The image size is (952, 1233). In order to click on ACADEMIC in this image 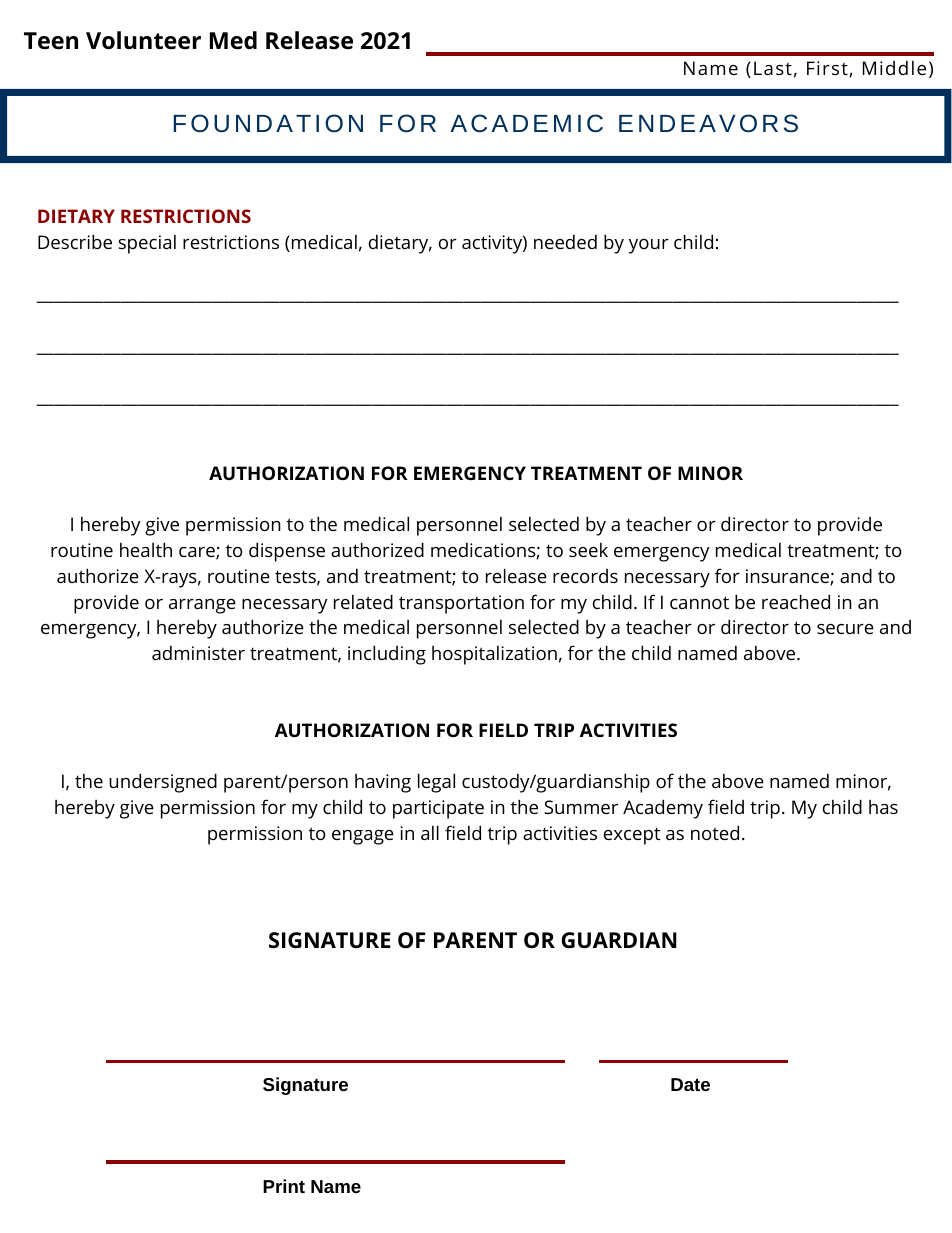, I will do `click(526, 123)`.
